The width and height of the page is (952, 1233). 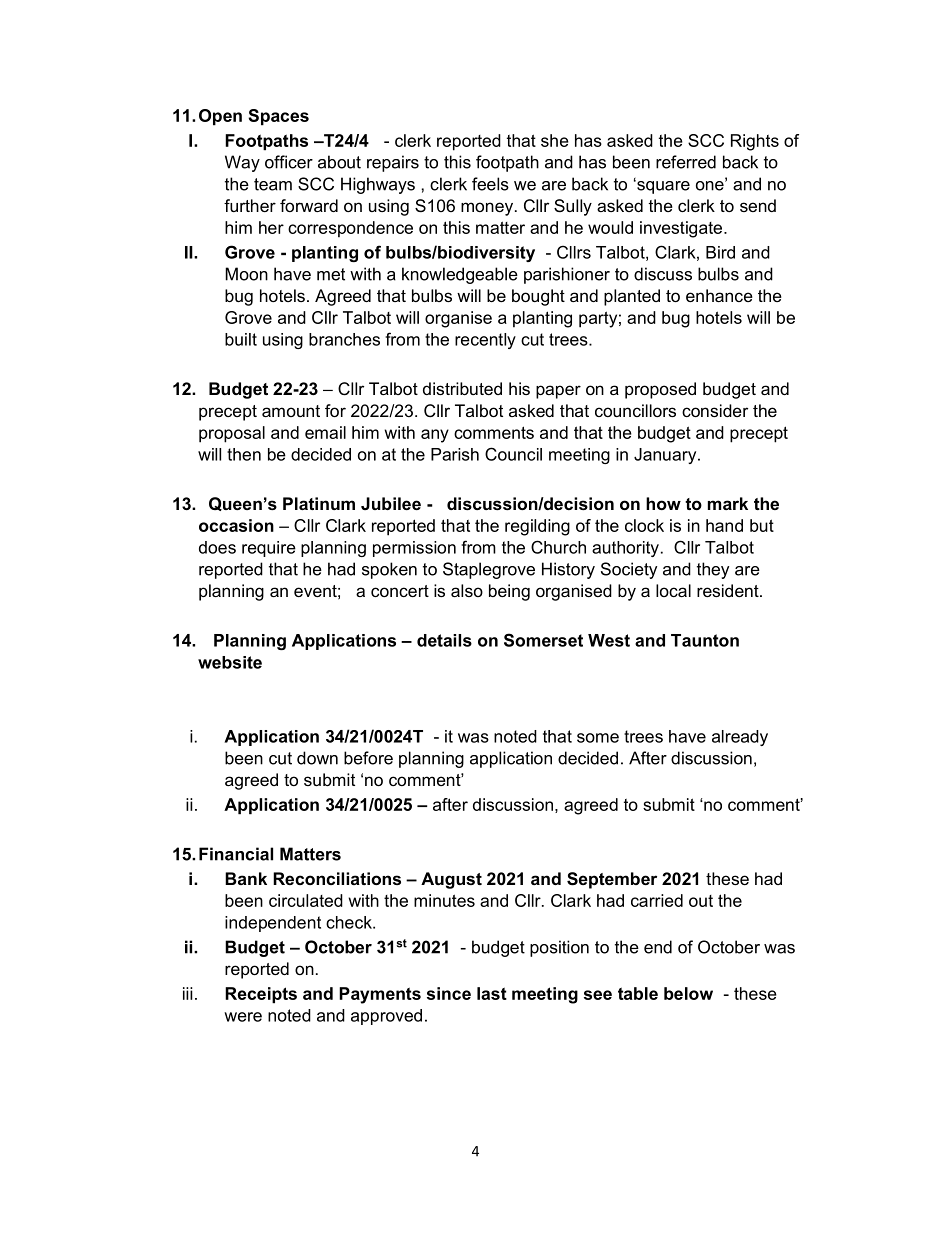 What do you see at coordinates (444, 640) in the page?
I see `details` at bounding box center [444, 640].
